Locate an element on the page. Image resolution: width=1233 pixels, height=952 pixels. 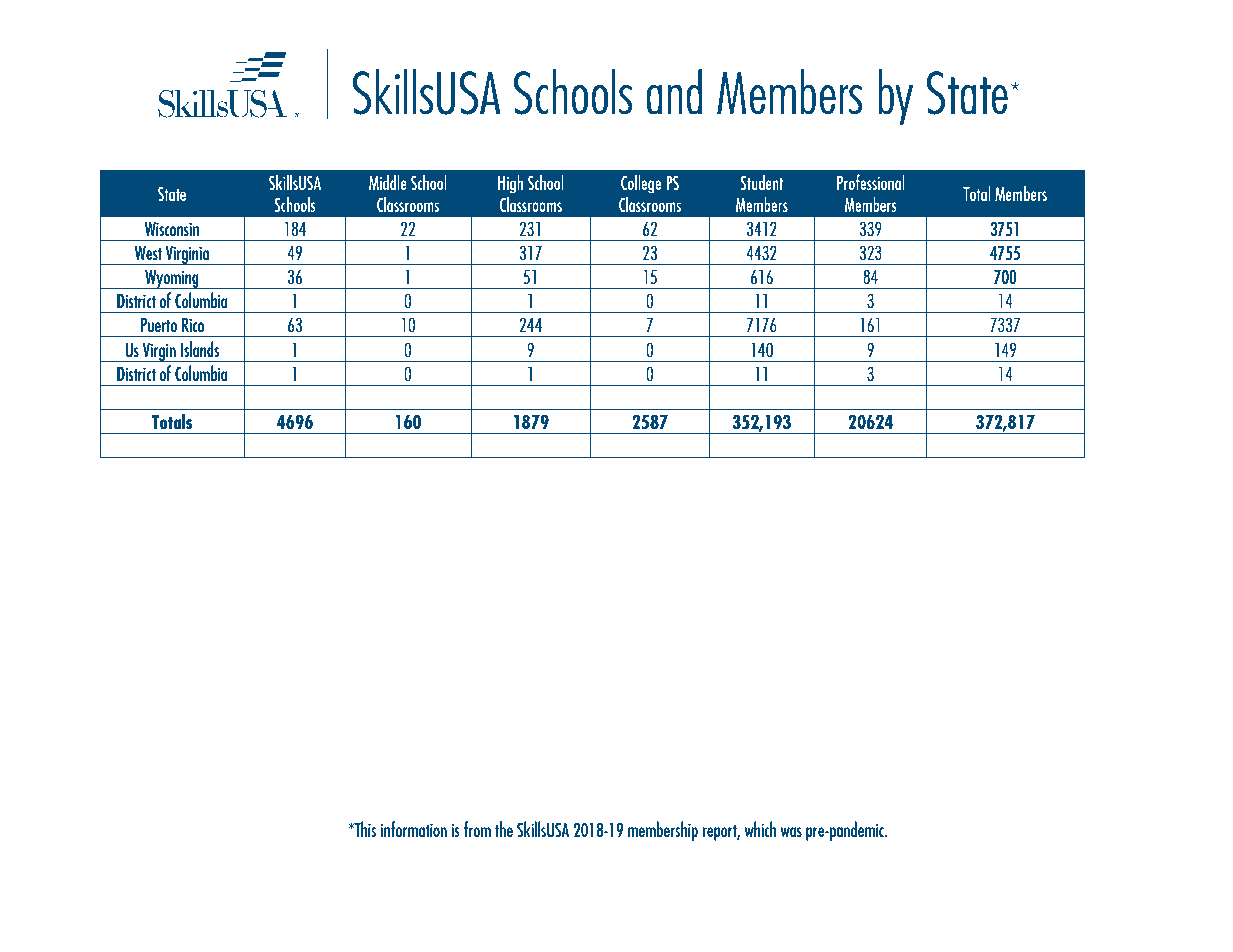
Student is located at coordinates (761, 182).
